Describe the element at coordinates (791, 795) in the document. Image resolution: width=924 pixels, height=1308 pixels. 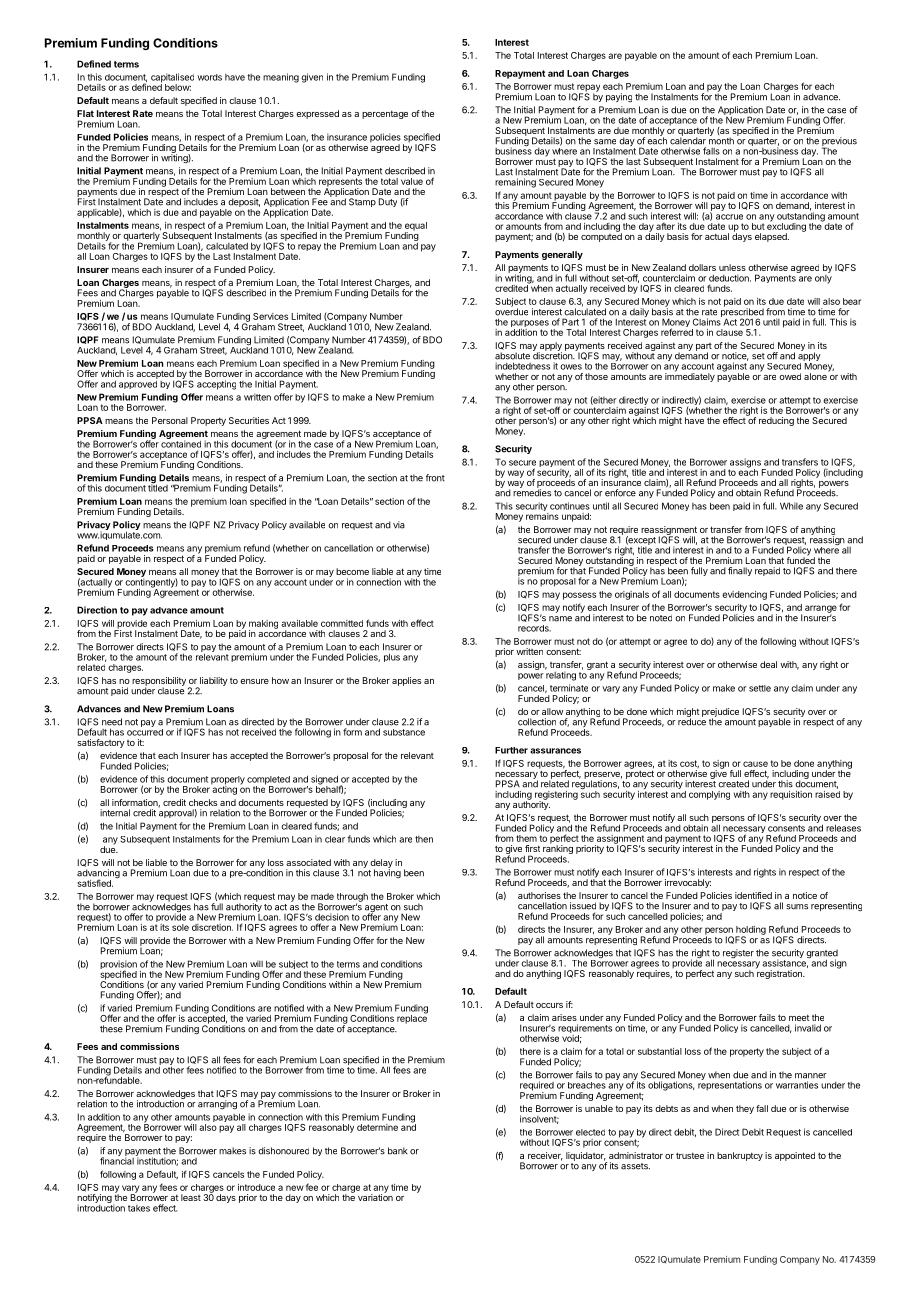
I see `requisition` at that location.
